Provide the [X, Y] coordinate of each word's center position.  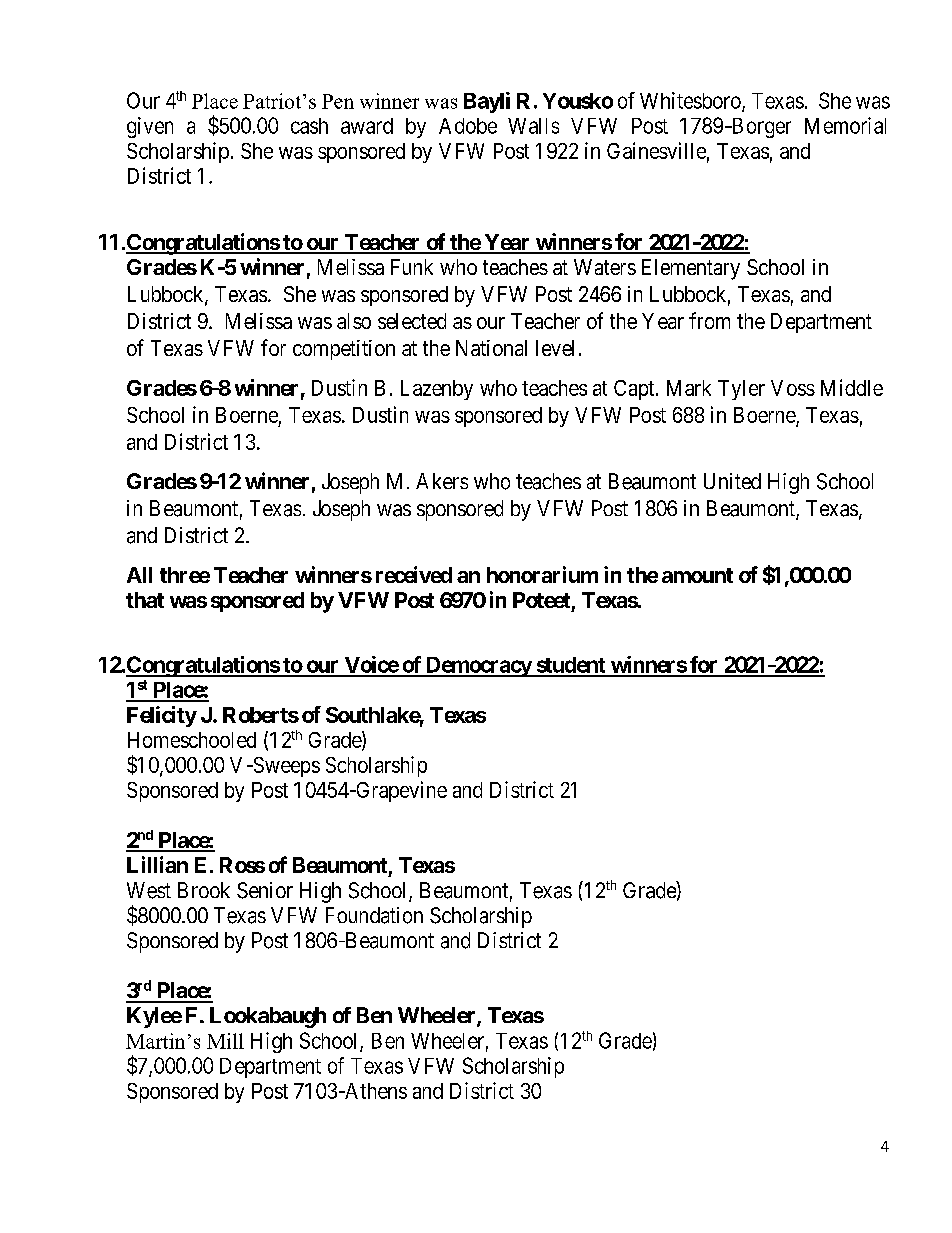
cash [309, 126]
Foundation [374, 915]
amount [697, 575]
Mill [225, 1041]
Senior [265, 890]
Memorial [845, 125]
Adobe [468, 126]
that [145, 600]
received [414, 574]
